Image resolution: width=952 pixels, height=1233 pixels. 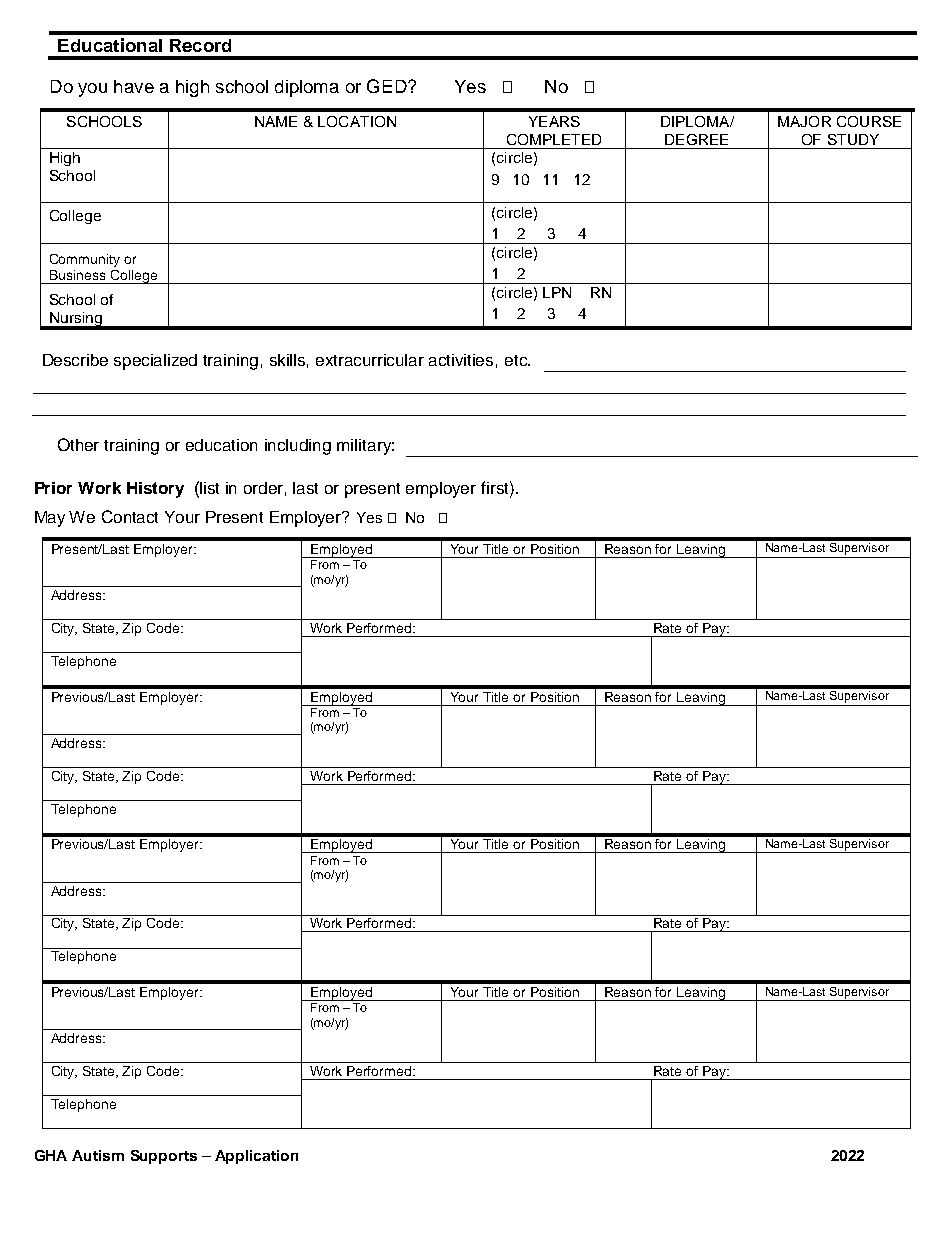 What do you see at coordinates (388, 86) in the screenshot?
I see `GED` at bounding box center [388, 86].
